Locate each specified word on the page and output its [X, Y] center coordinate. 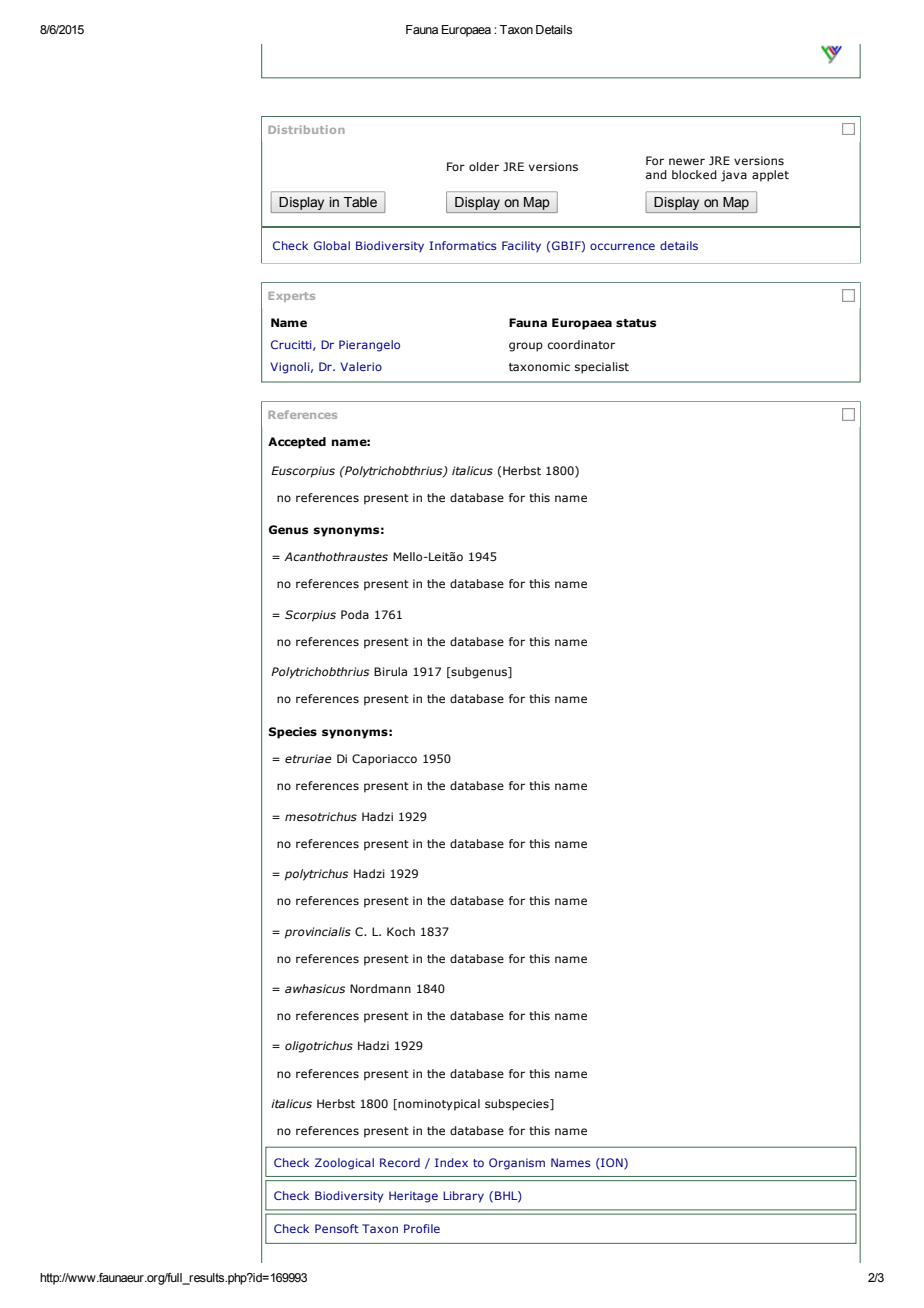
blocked [694, 174]
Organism [517, 1164]
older [484, 166]
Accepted [297, 443]
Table [360, 202]
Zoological [344, 1164]
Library [463, 1197]
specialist [602, 368]
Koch [401, 931]
